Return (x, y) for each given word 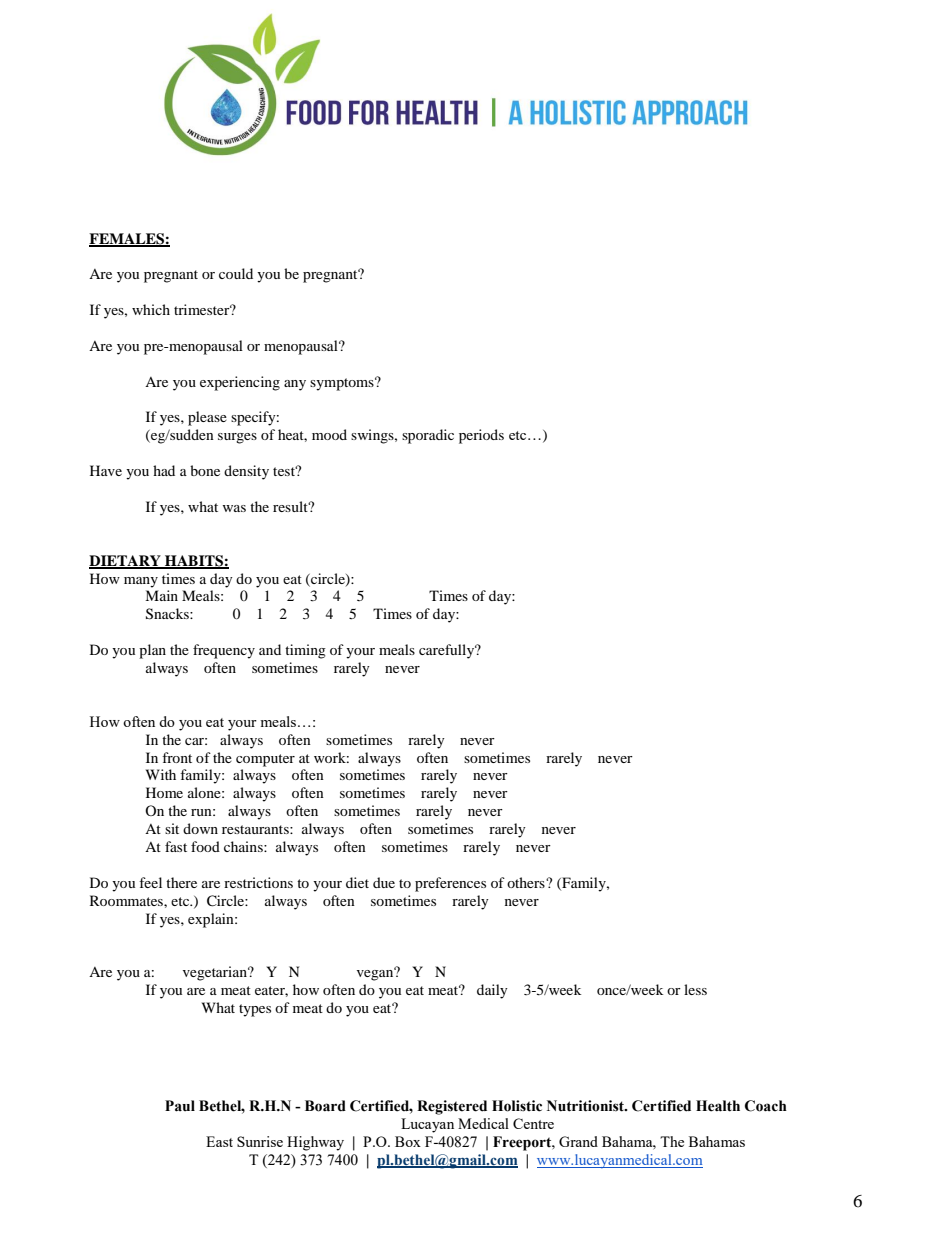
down (200, 828)
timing (305, 651)
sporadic (428, 436)
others (527, 882)
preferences (450, 884)
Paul (180, 1106)
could (236, 273)
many (141, 582)
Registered (452, 1107)
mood (329, 434)
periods (481, 436)
